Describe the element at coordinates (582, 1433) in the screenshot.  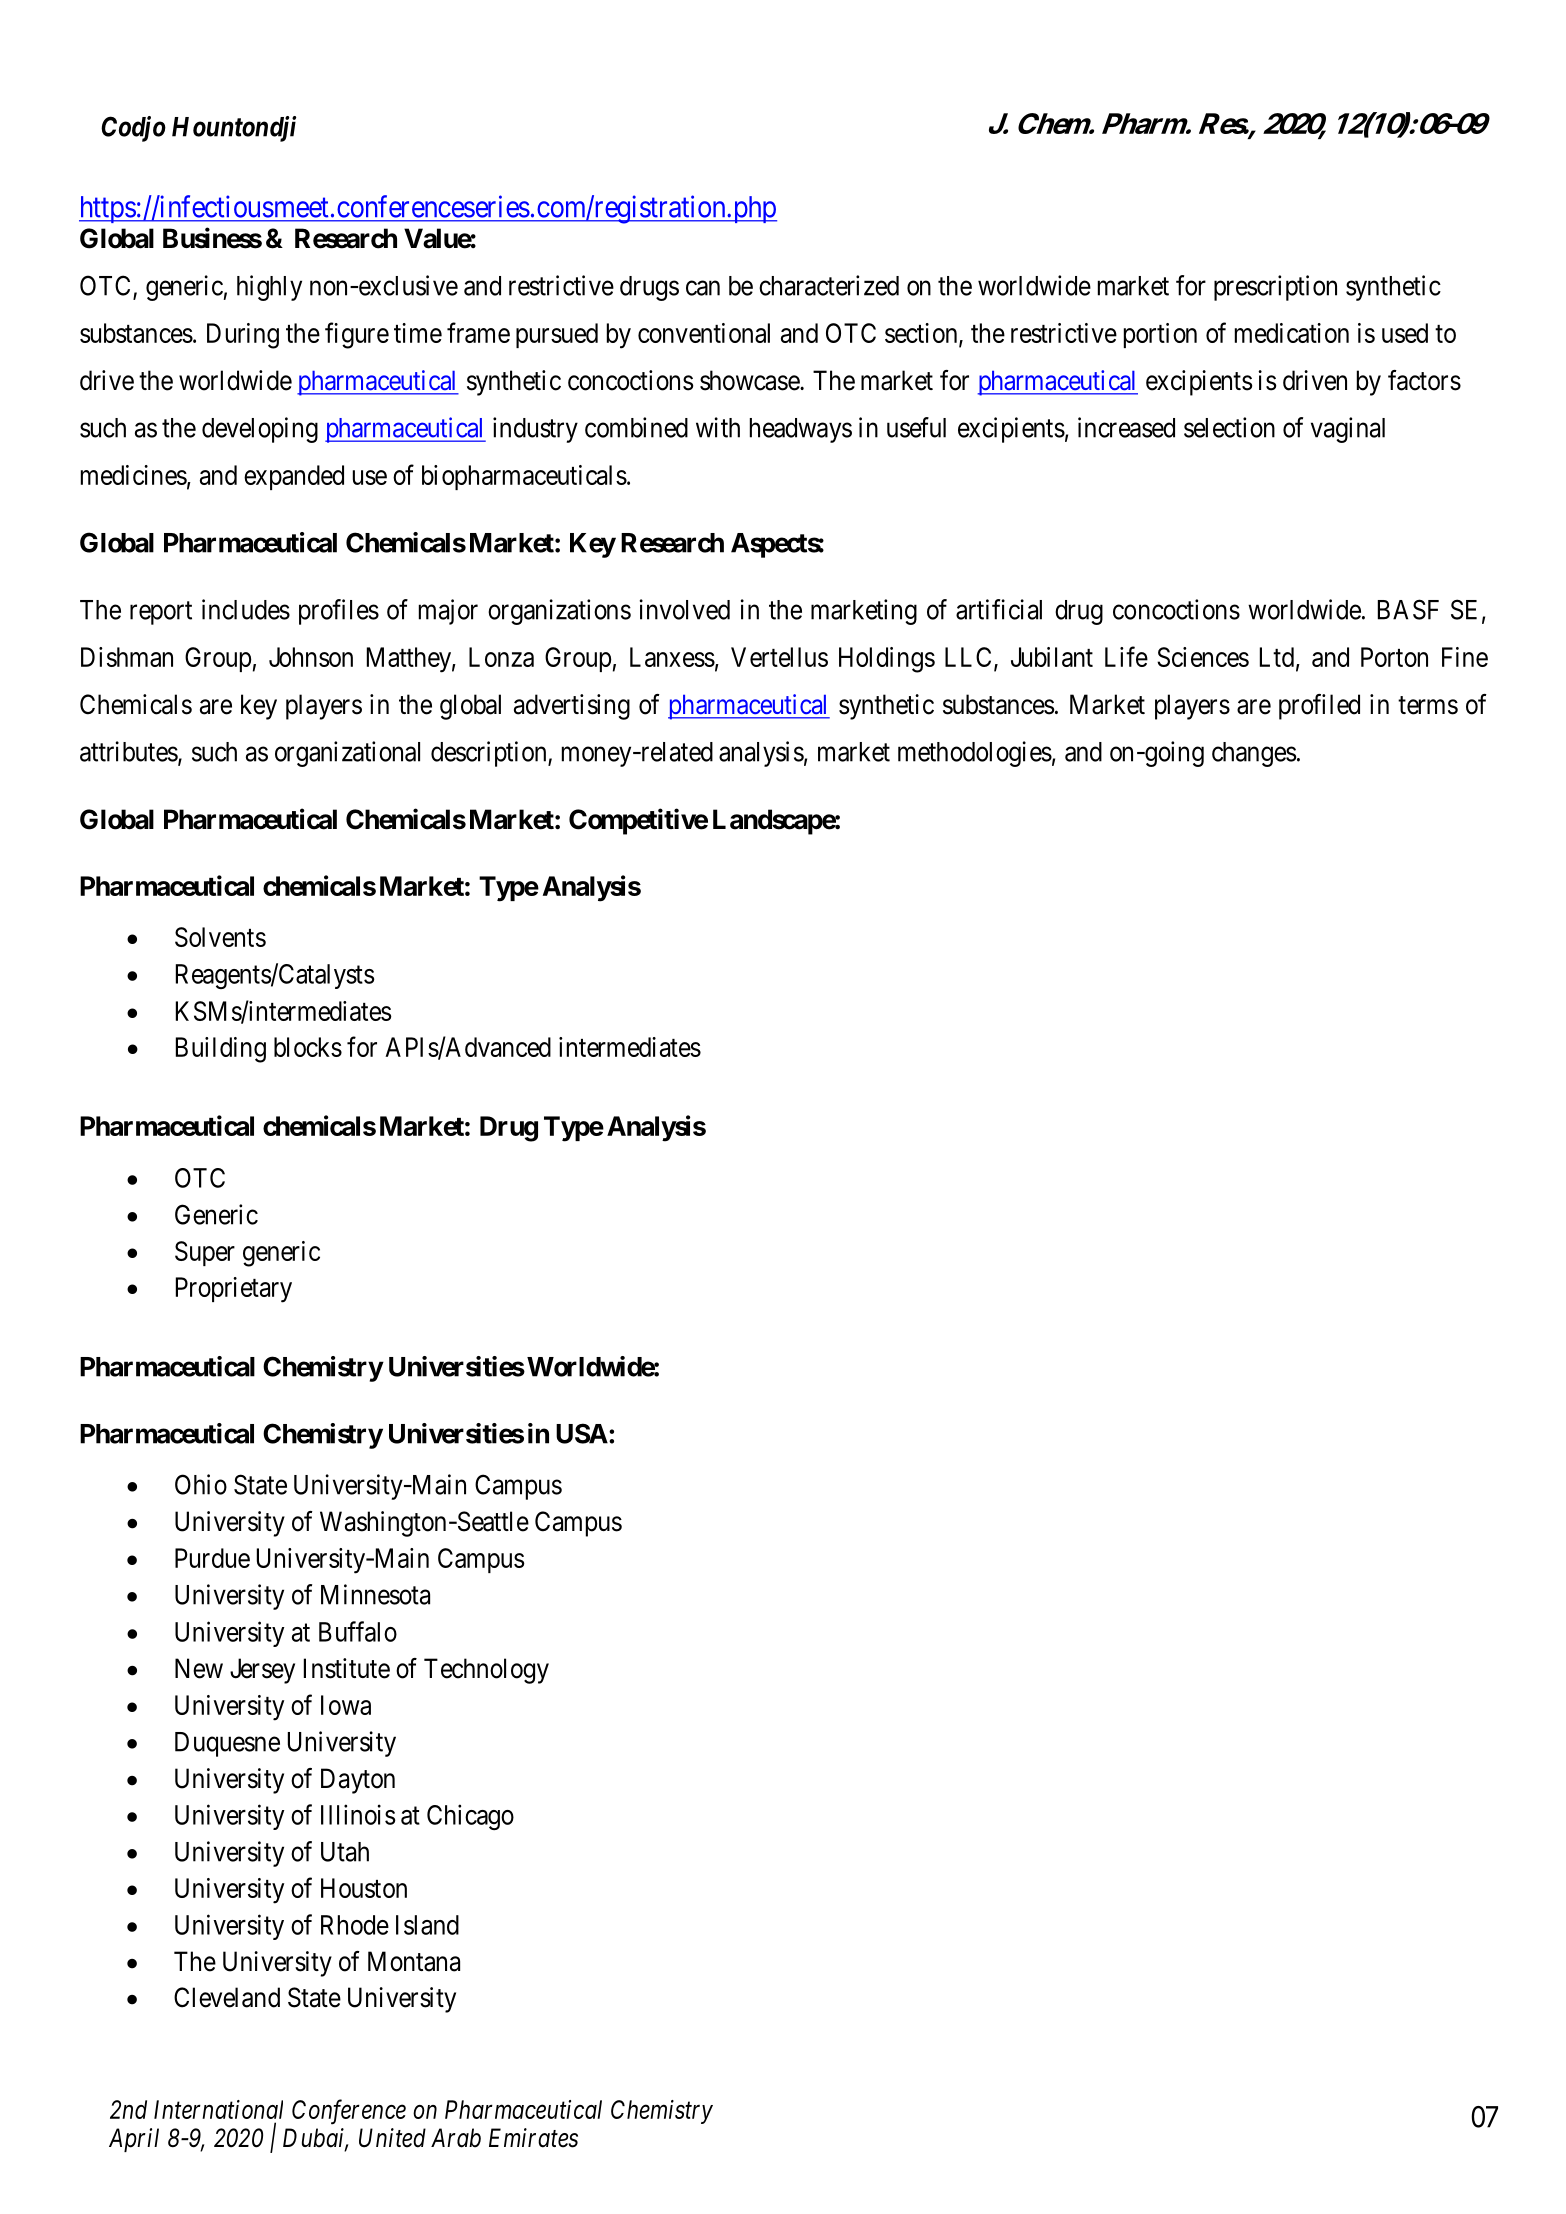
I see `USA` at that location.
